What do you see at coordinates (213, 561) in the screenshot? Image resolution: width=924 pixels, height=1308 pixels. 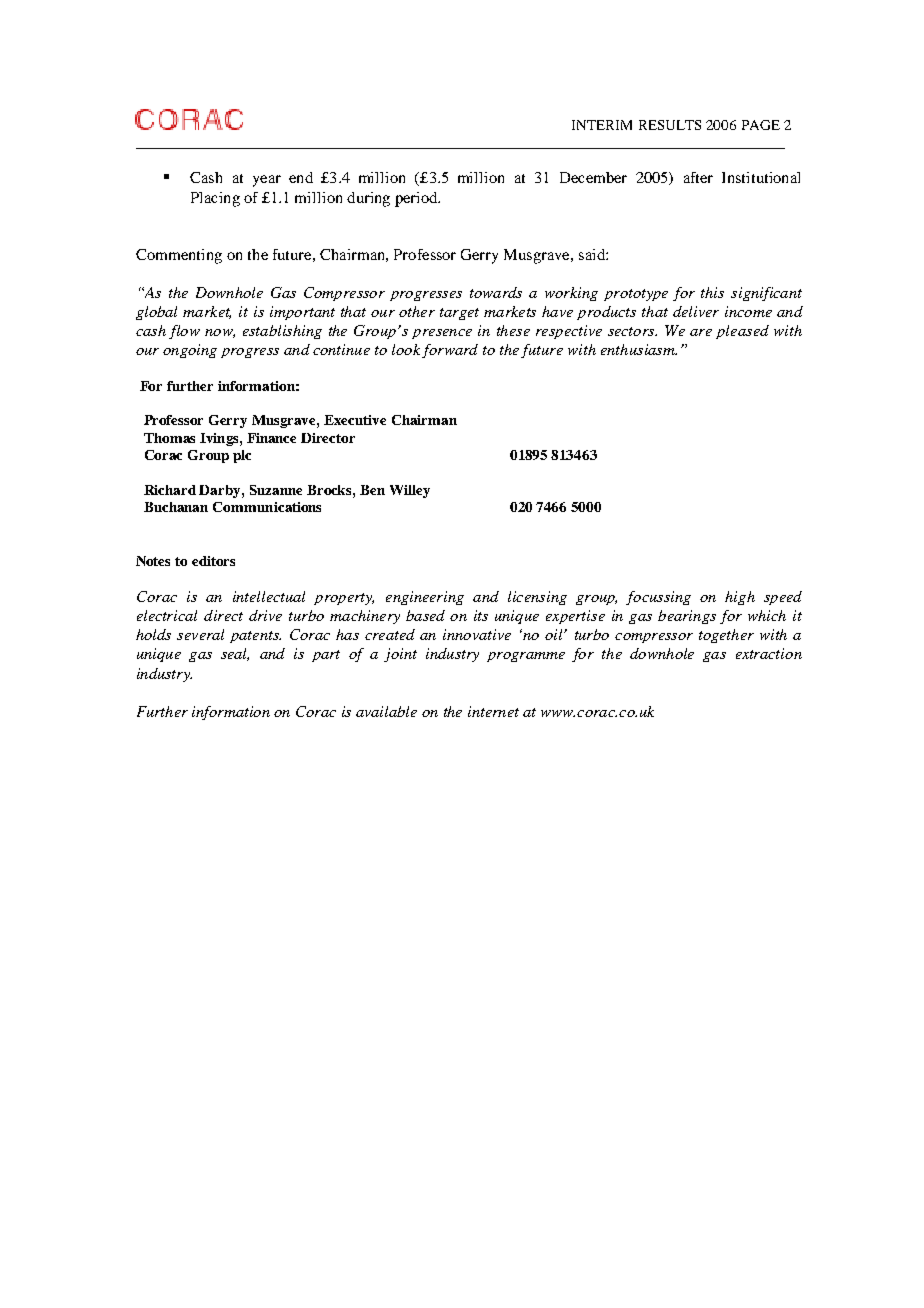 I see `editors` at bounding box center [213, 561].
